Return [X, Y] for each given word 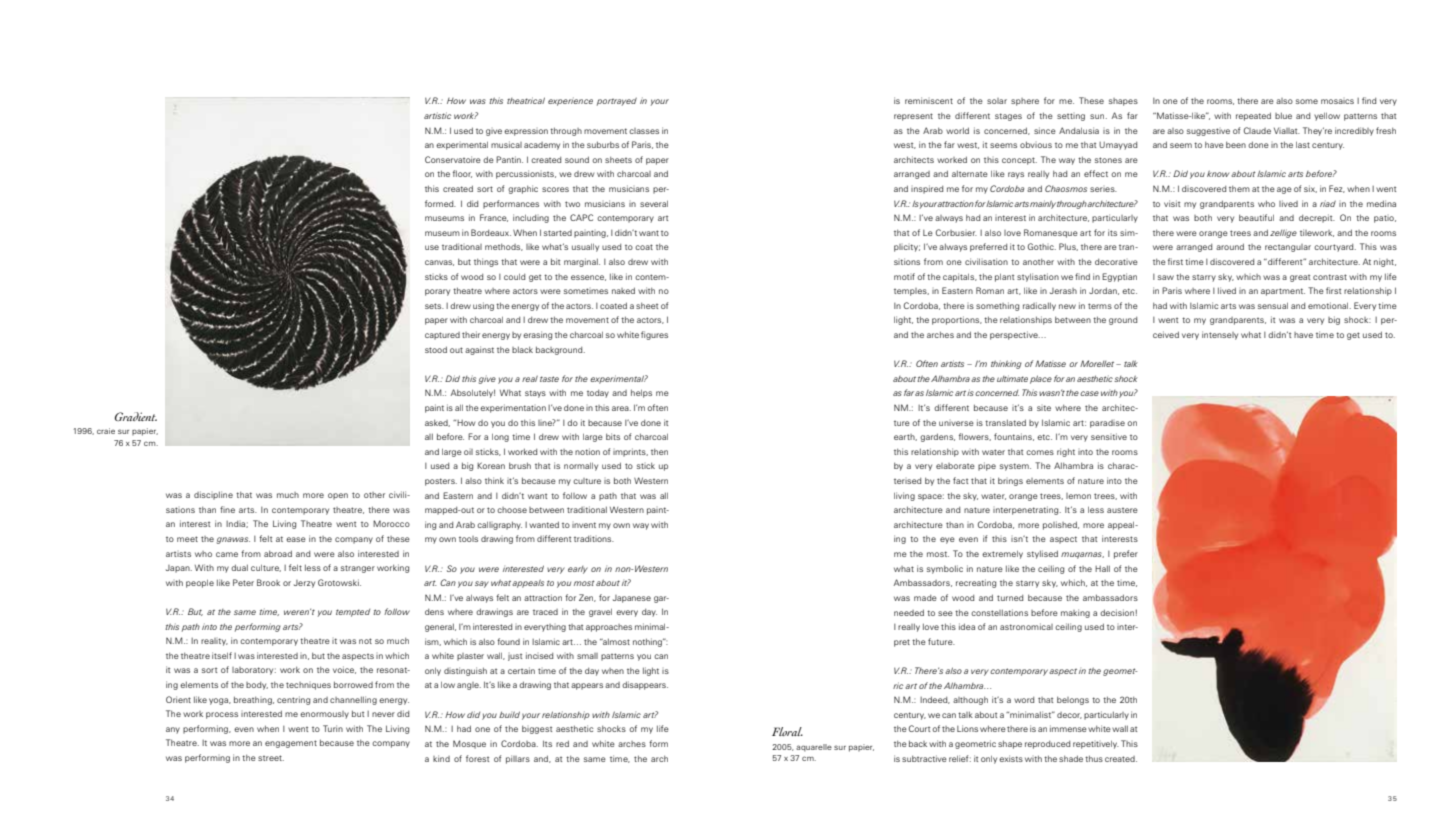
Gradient [136, 416]
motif [904, 276]
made [925, 598]
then [659, 452]
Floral [787, 731]
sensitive [1109, 436]
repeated [1253, 116]
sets [434, 306]
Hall [1102, 568]
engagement [291, 744]
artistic [437, 115]
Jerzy [304, 584]
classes [644, 131]
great [1300, 278]
